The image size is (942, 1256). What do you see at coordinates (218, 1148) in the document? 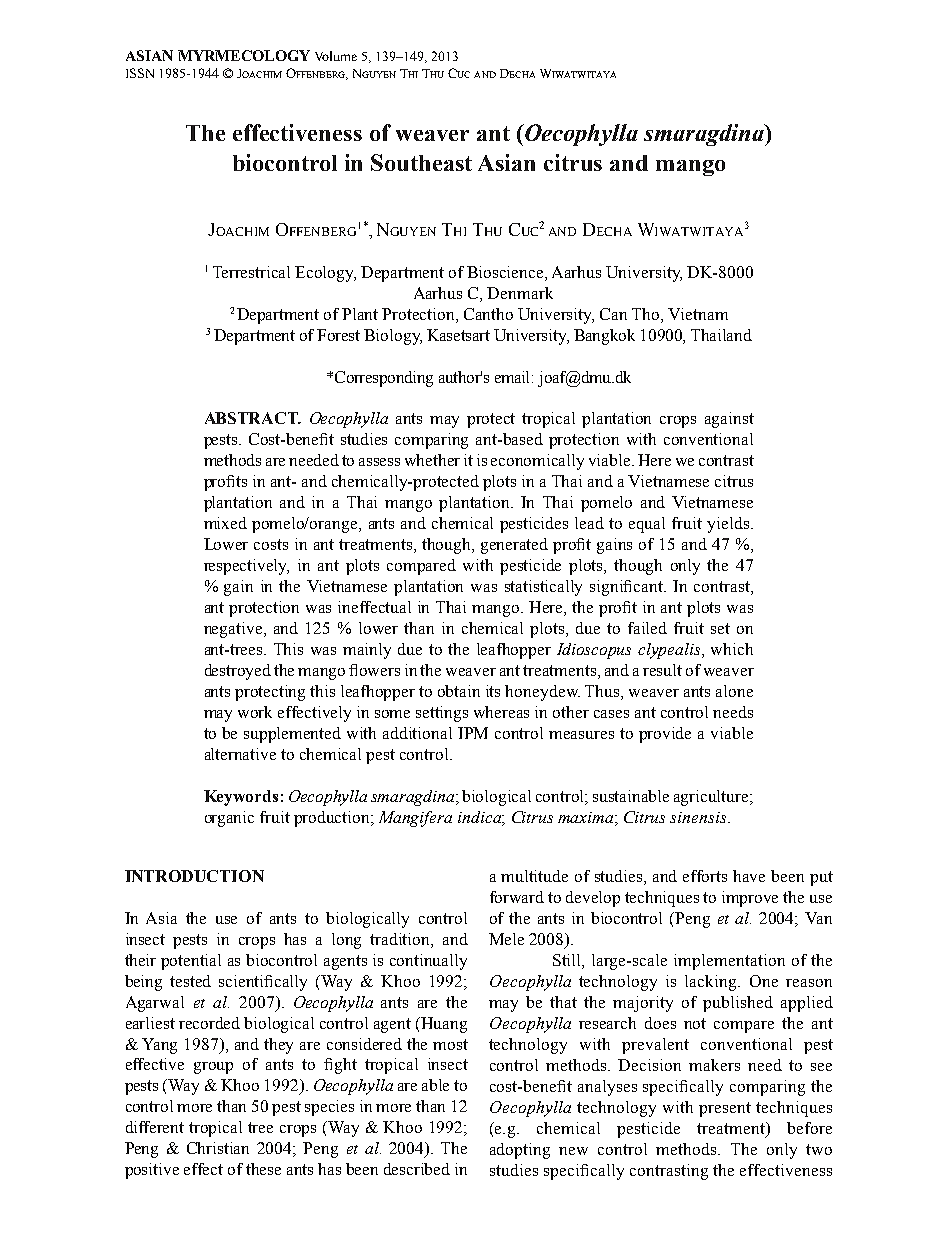
I see `Christian` at bounding box center [218, 1148].
